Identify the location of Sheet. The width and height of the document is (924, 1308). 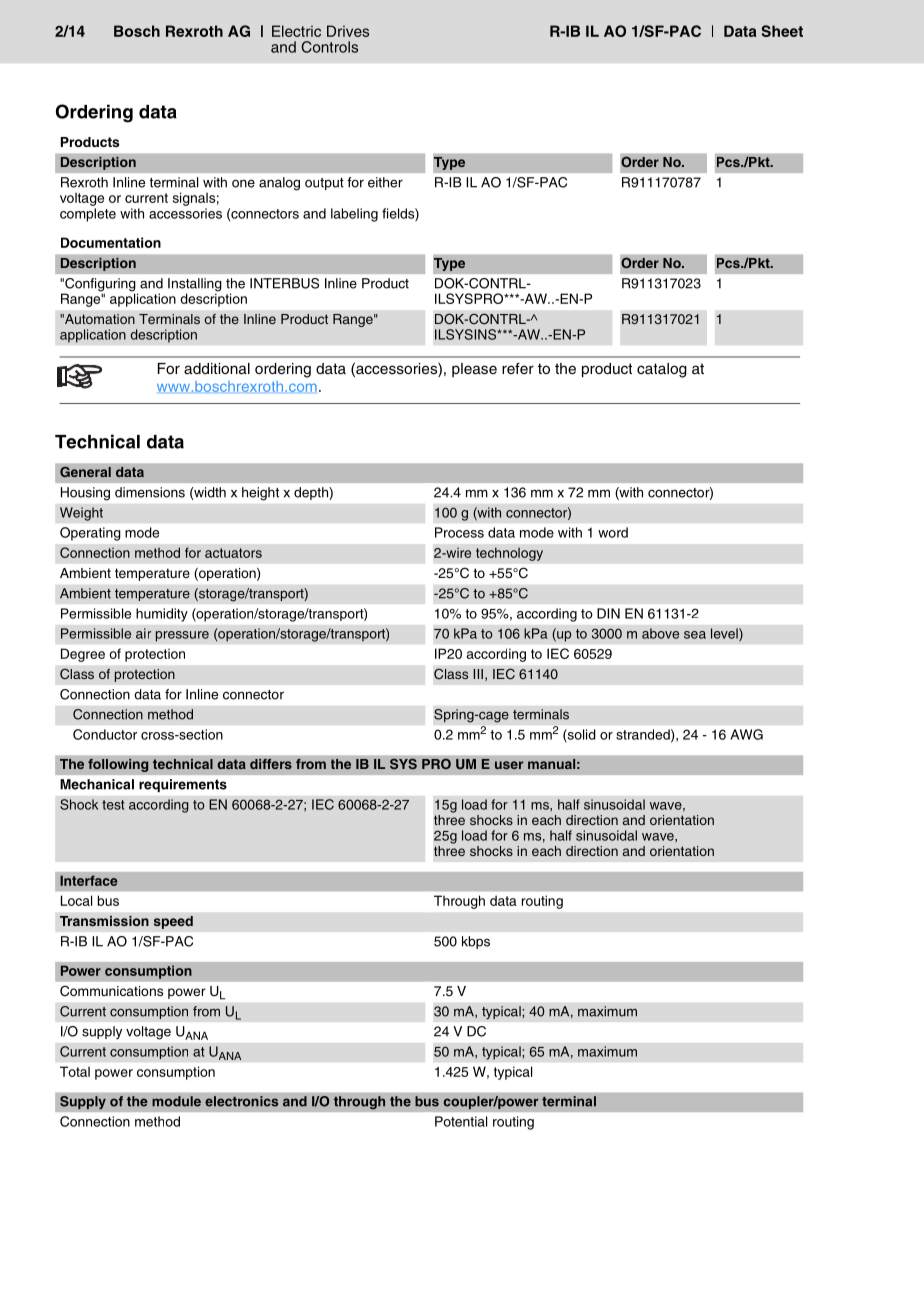
(782, 31).
